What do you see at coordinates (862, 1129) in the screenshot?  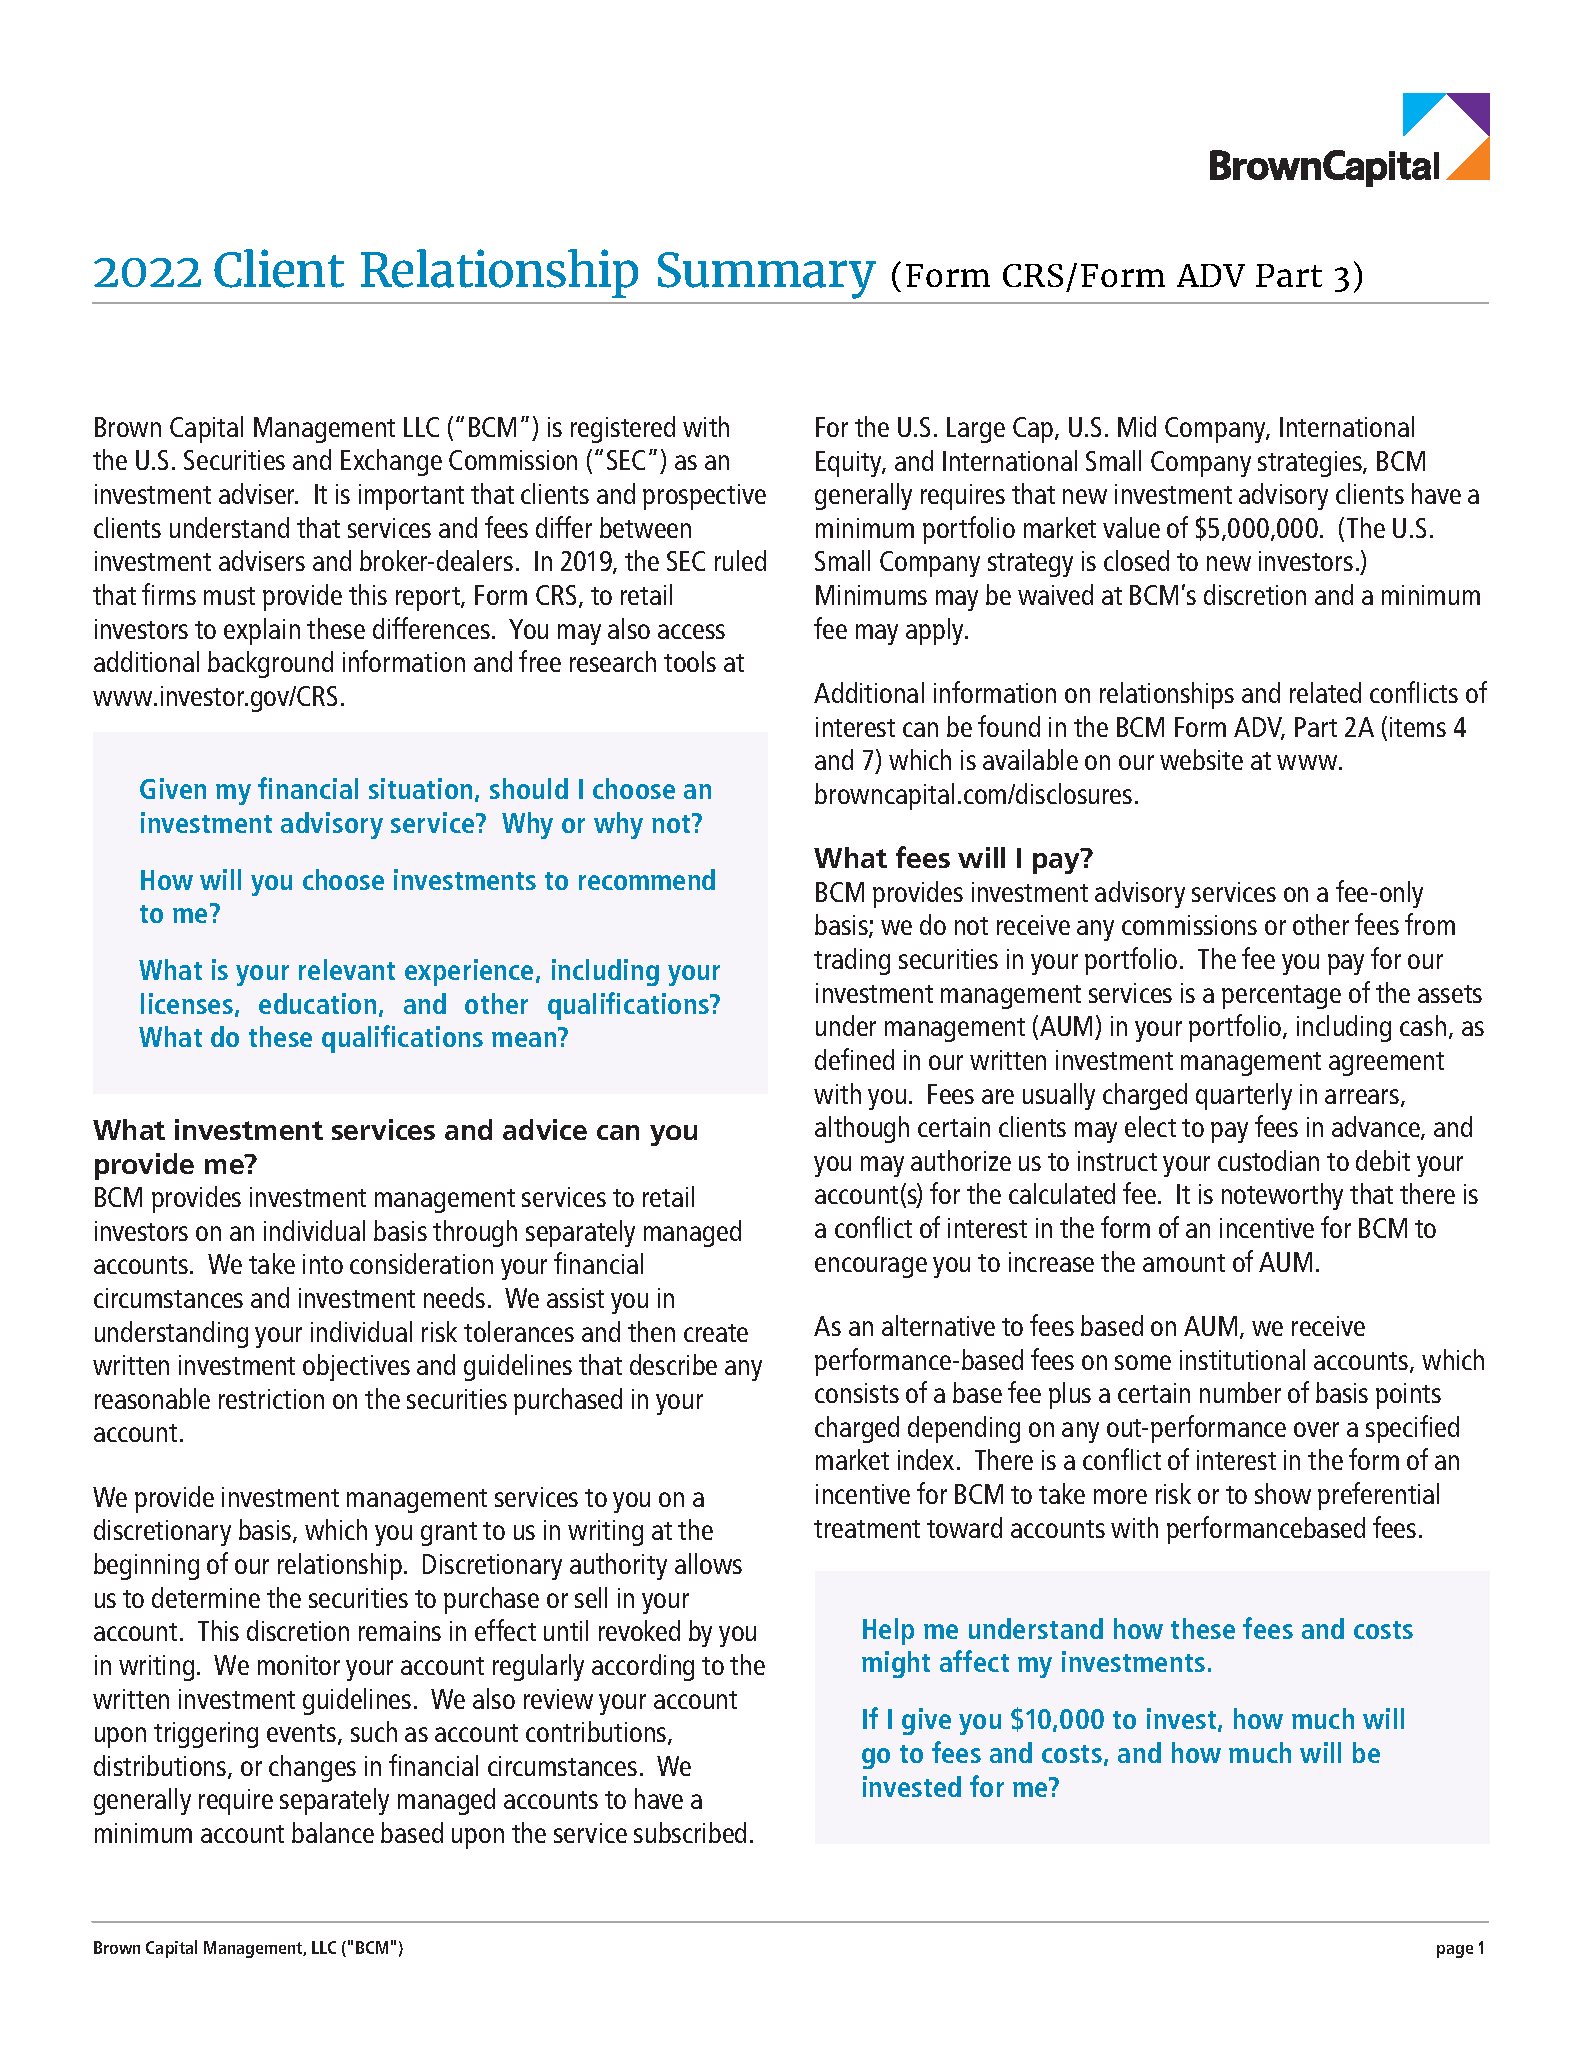 I see `although` at bounding box center [862, 1129].
